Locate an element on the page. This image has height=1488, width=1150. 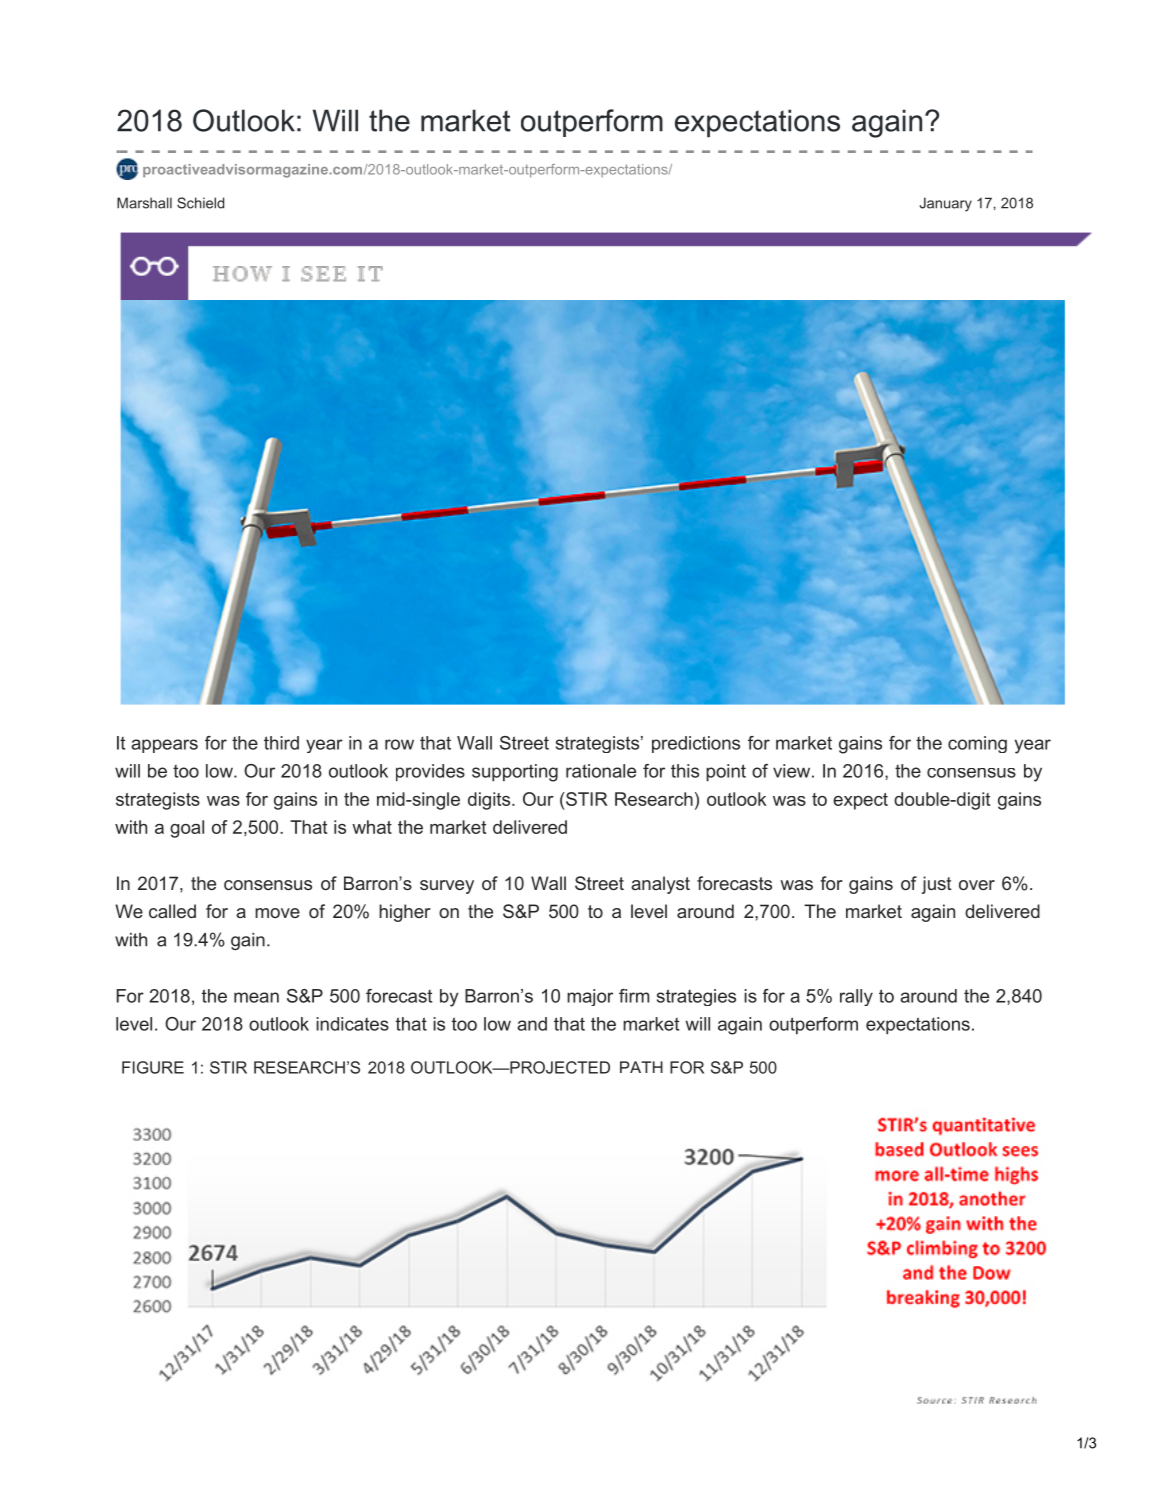
mean is located at coordinates (256, 997).
